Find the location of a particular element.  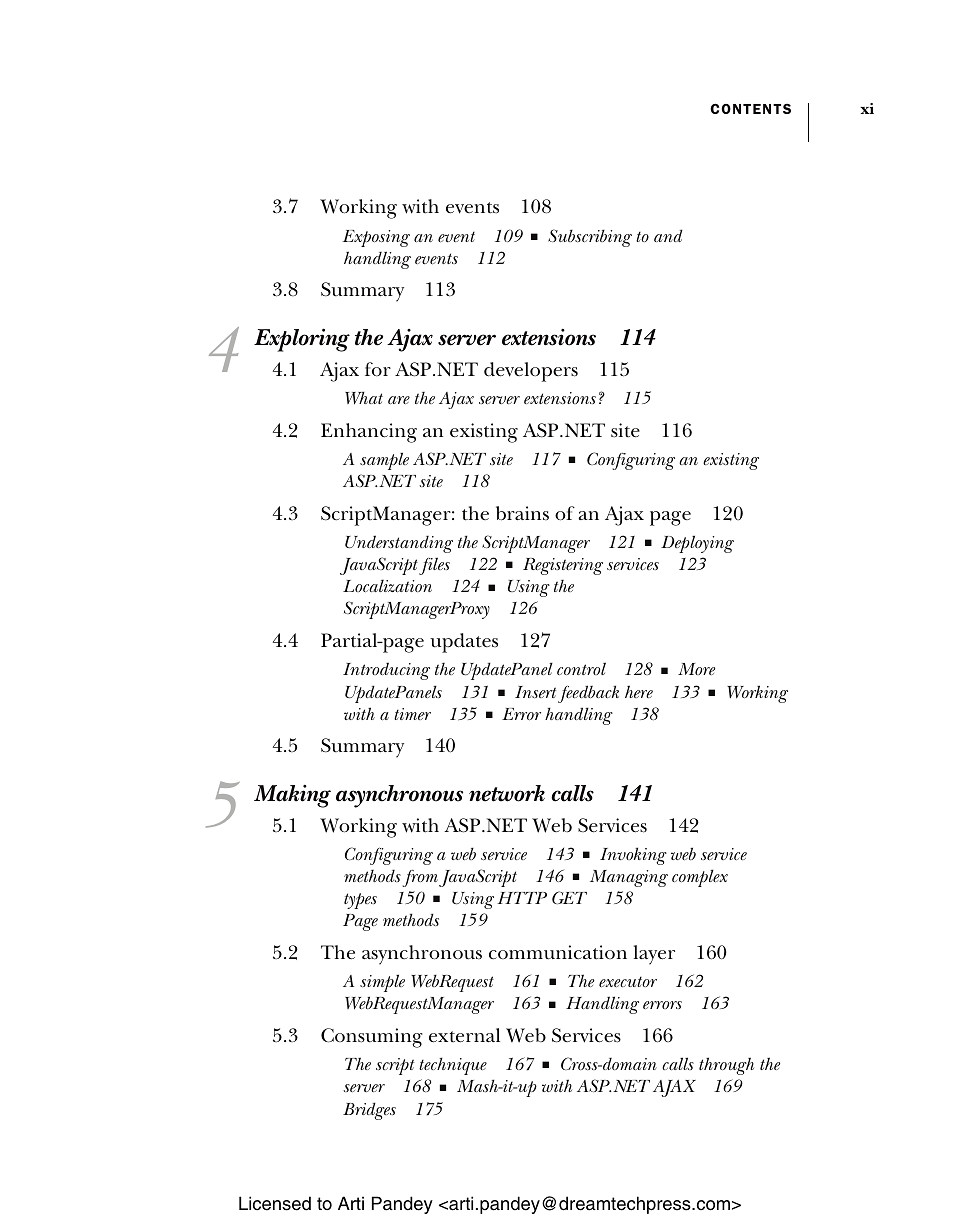

CONTENTS is located at coordinates (750, 109).
